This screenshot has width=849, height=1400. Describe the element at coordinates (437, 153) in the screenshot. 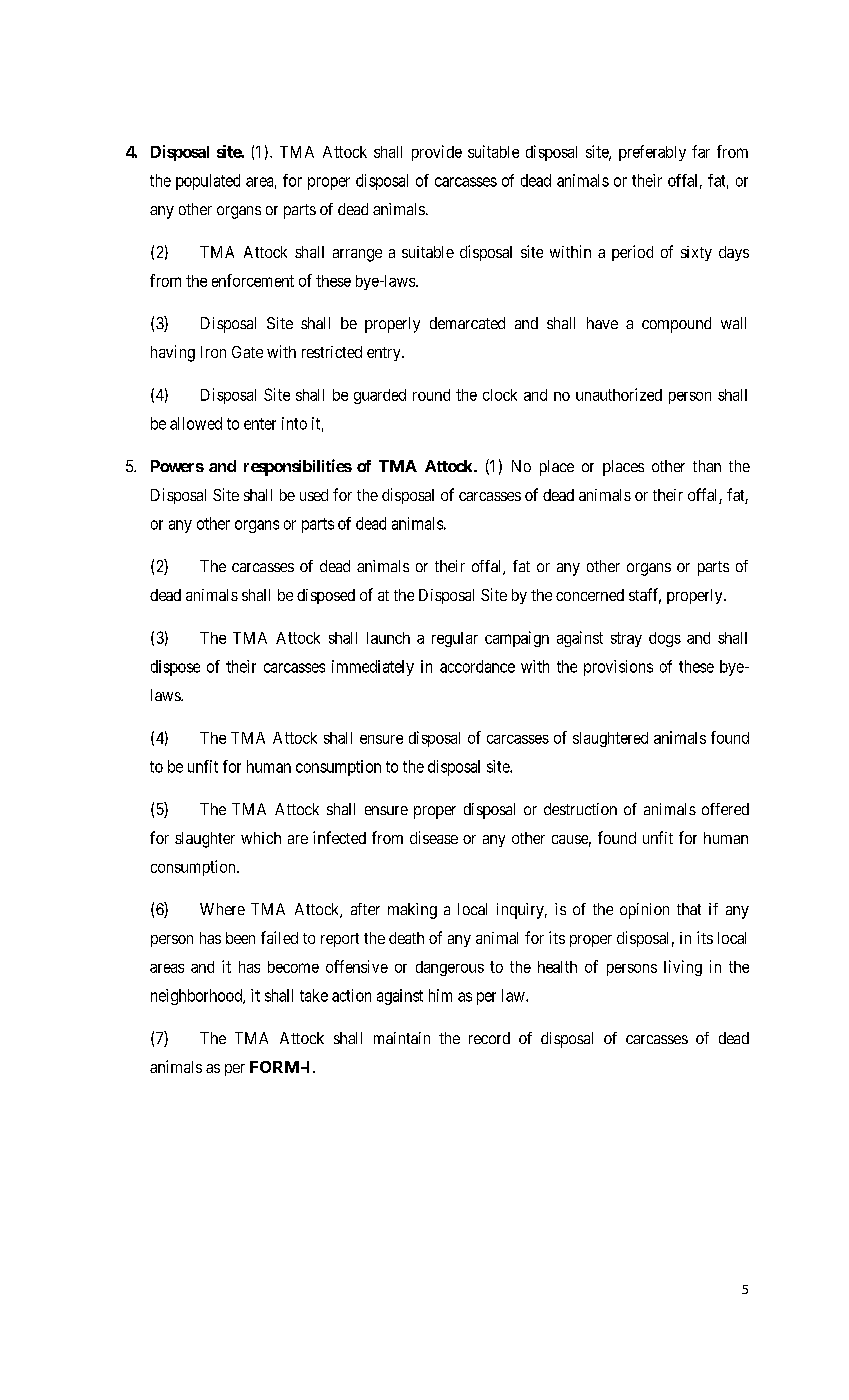

I see `provide` at that location.
